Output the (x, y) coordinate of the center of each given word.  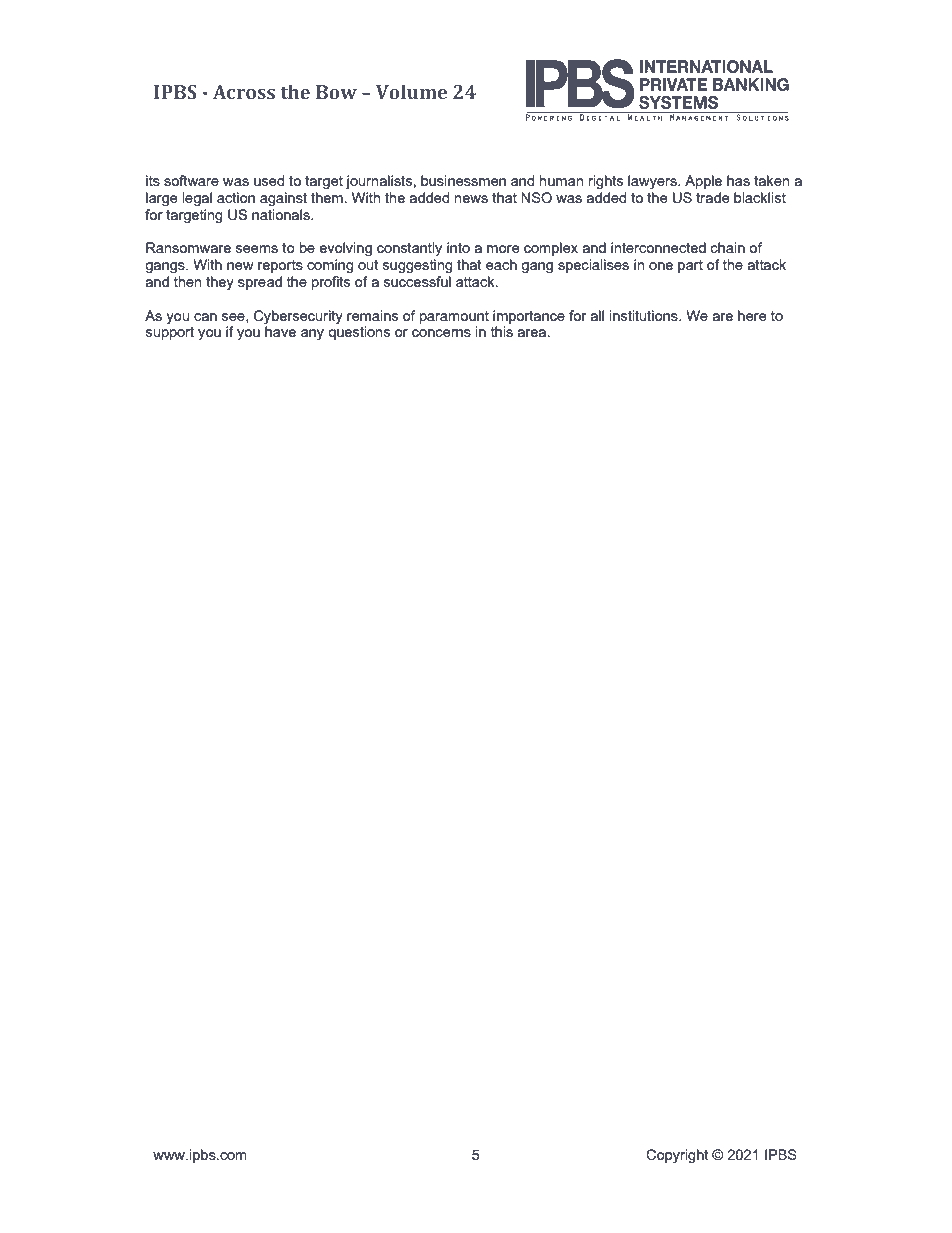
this (502, 331)
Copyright (677, 1156)
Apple (703, 182)
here (752, 315)
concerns (441, 333)
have (280, 331)
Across (244, 92)
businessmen (463, 180)
